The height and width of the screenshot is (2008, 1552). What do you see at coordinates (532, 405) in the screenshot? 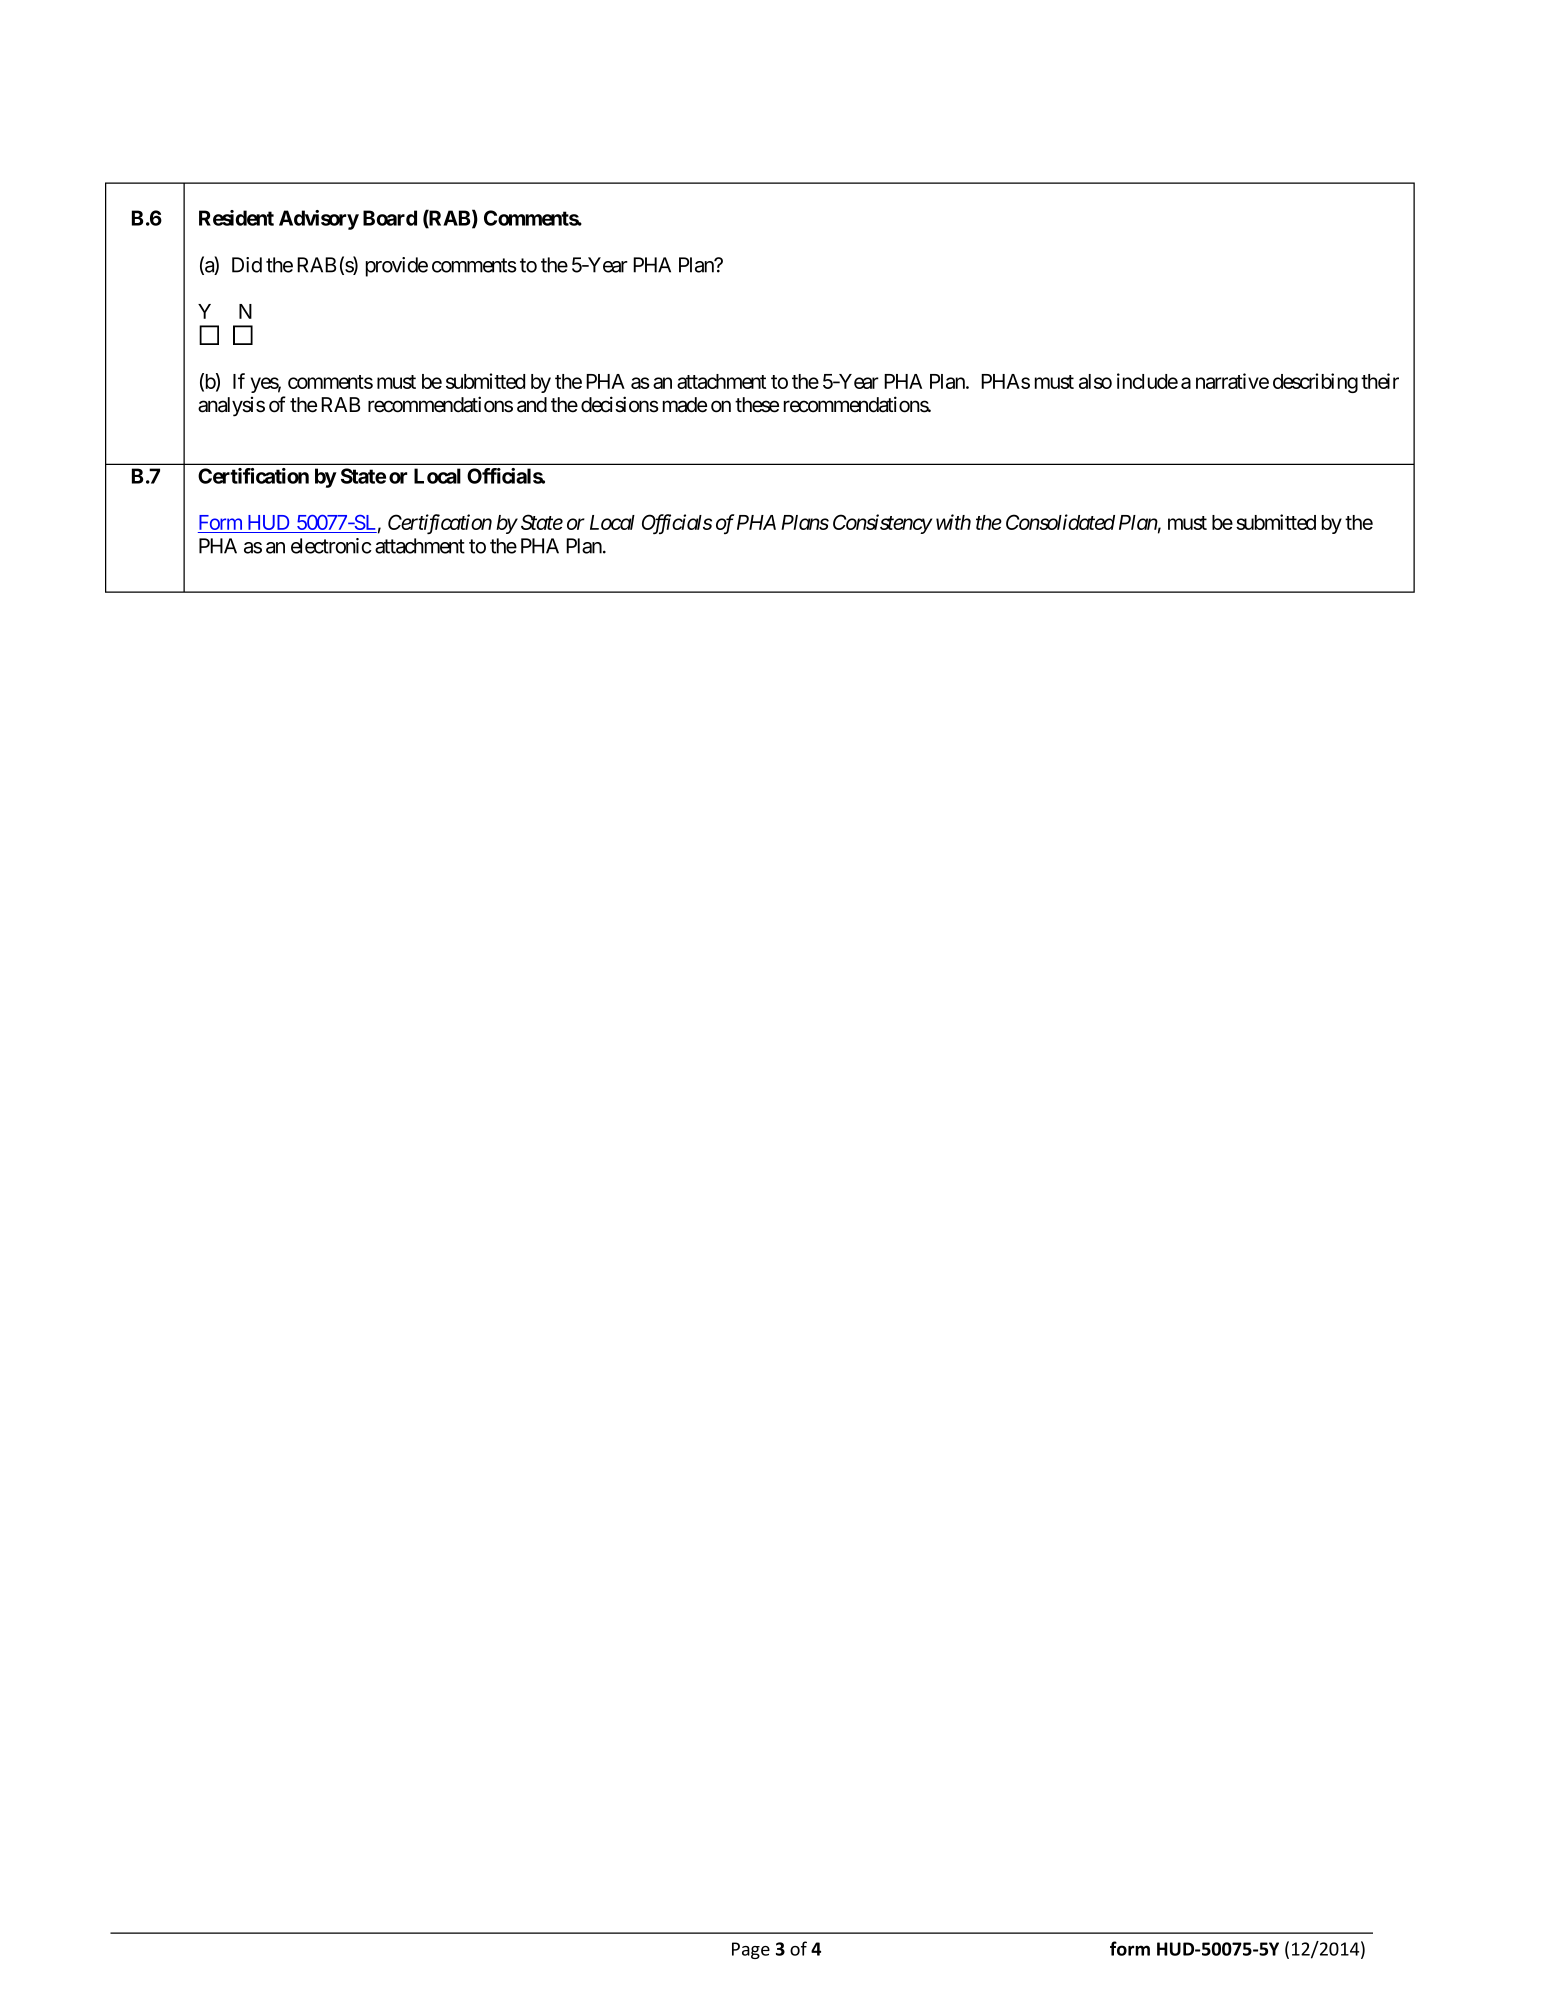
I see `and` at bounding box center [532, 405].
